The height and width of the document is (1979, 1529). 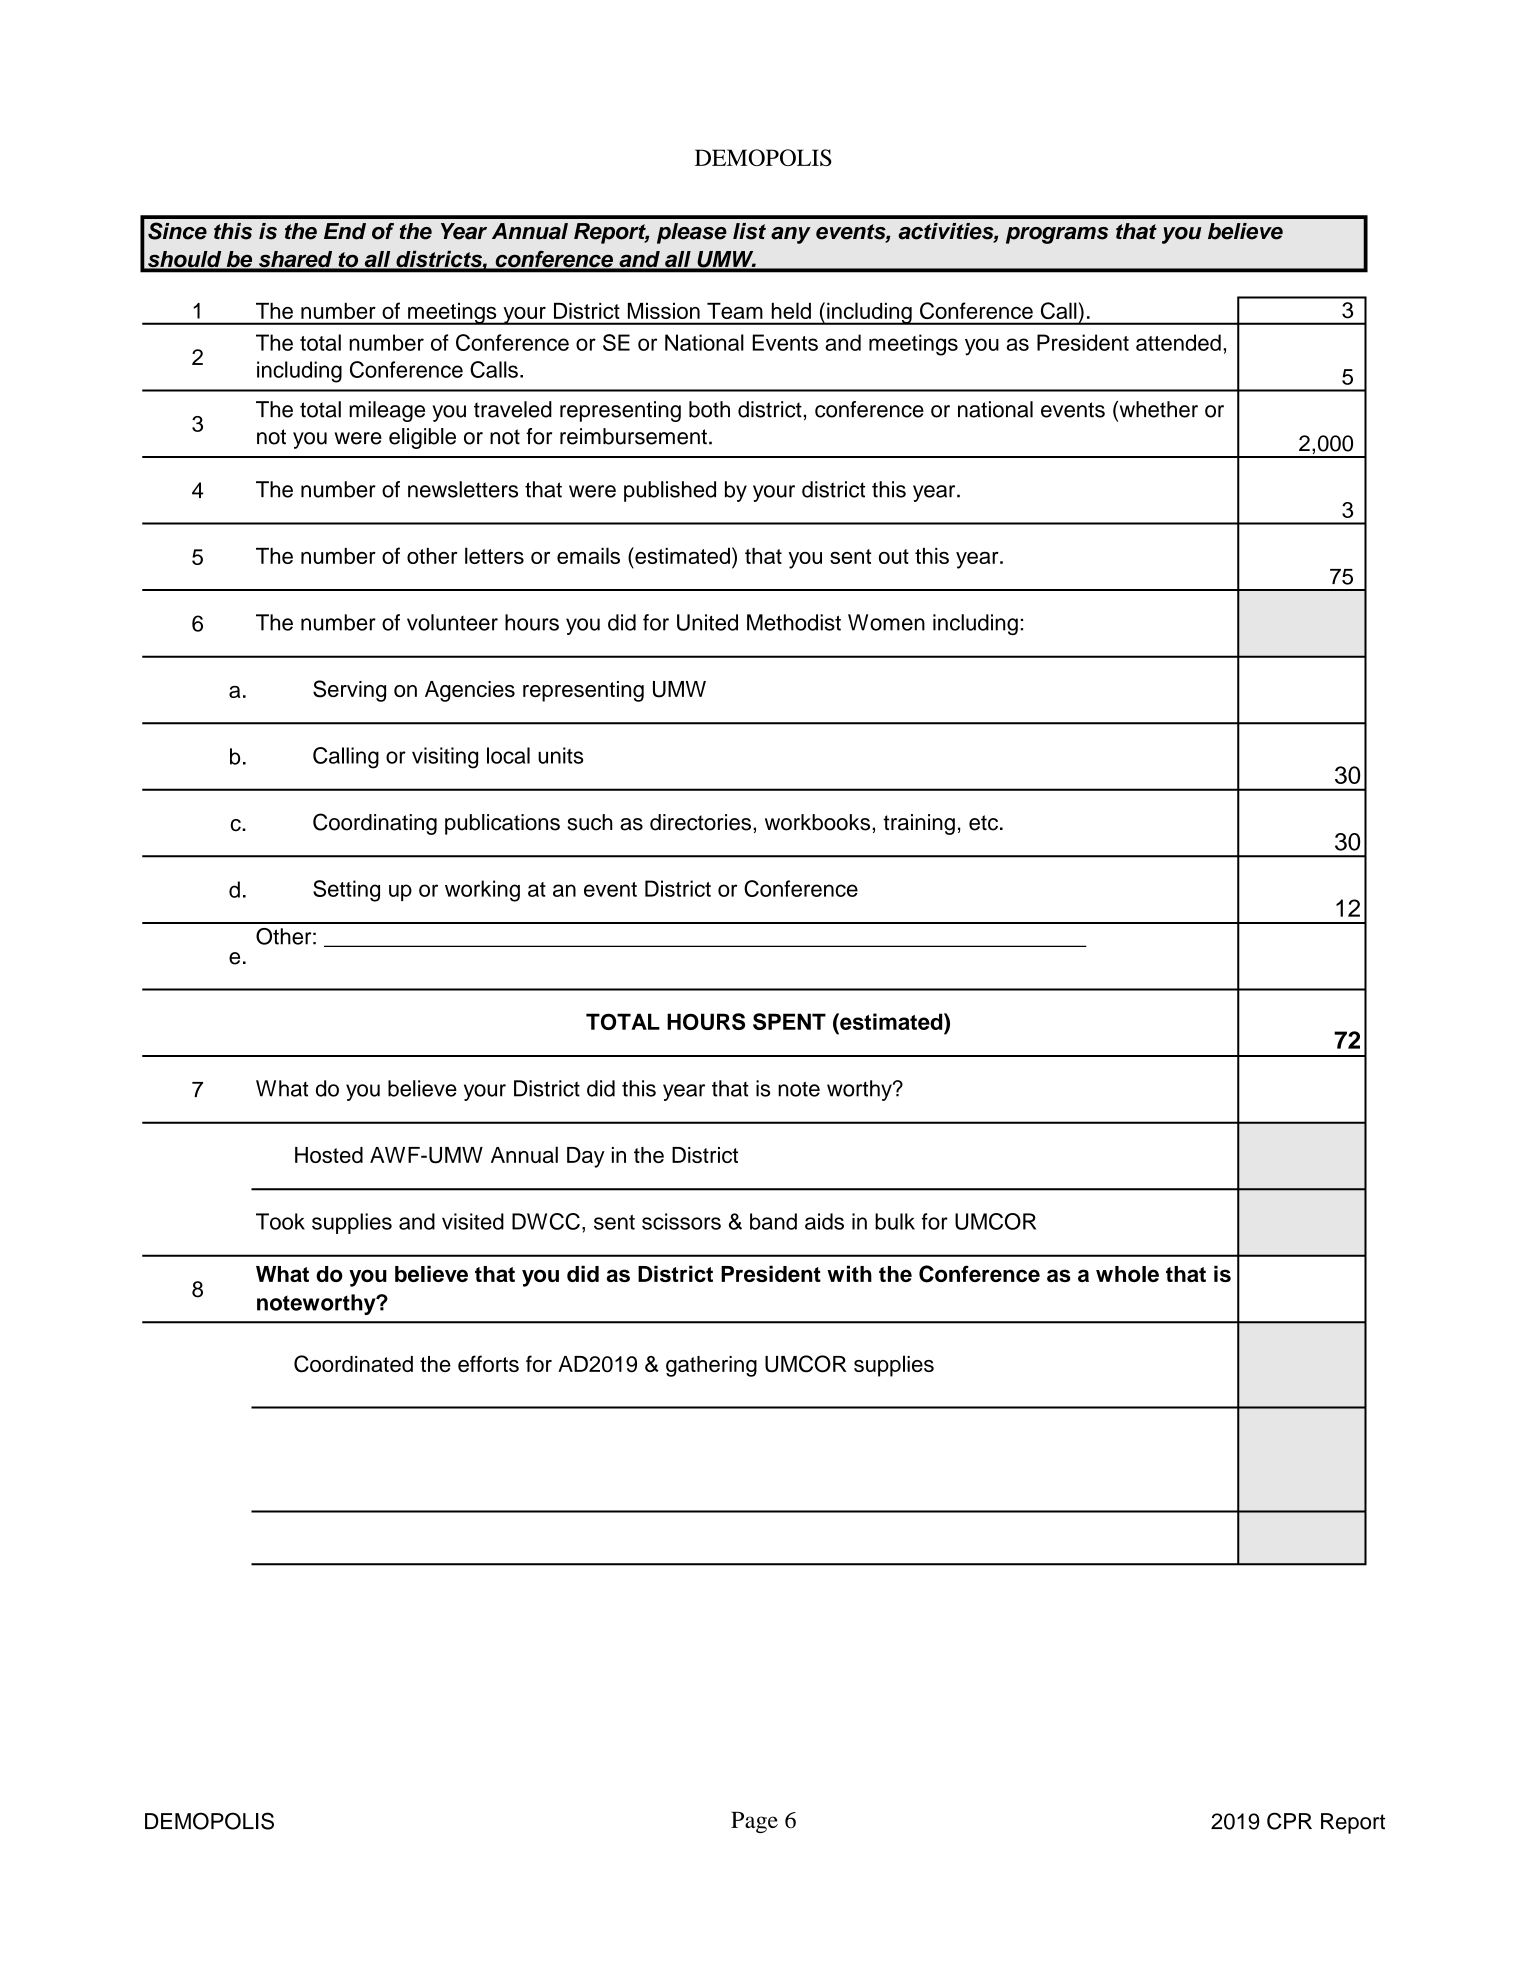 I want to click on Page, so click(x=754, y=1822).
